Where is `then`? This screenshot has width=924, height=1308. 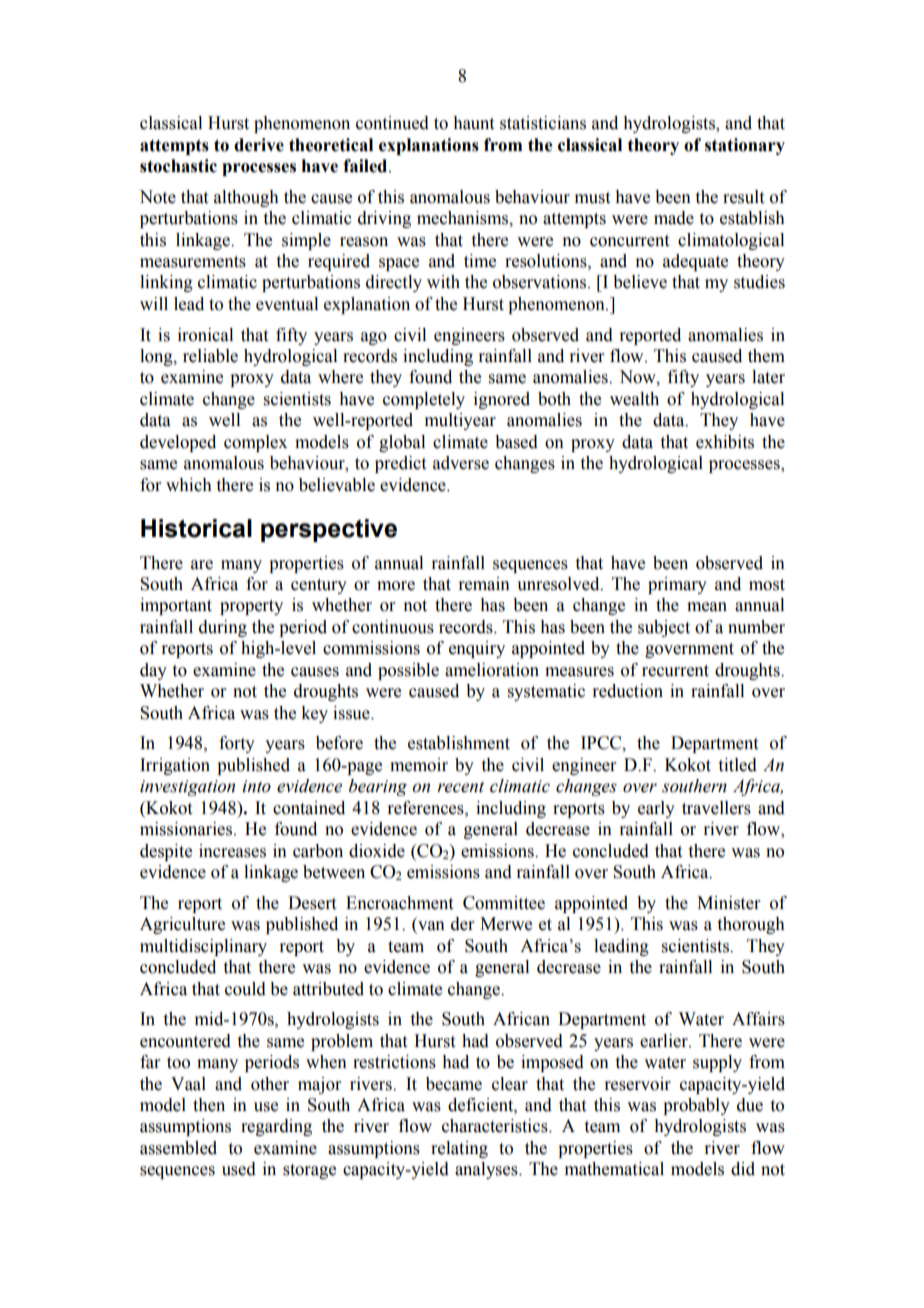 then is located at coordinates (209, 1105).
